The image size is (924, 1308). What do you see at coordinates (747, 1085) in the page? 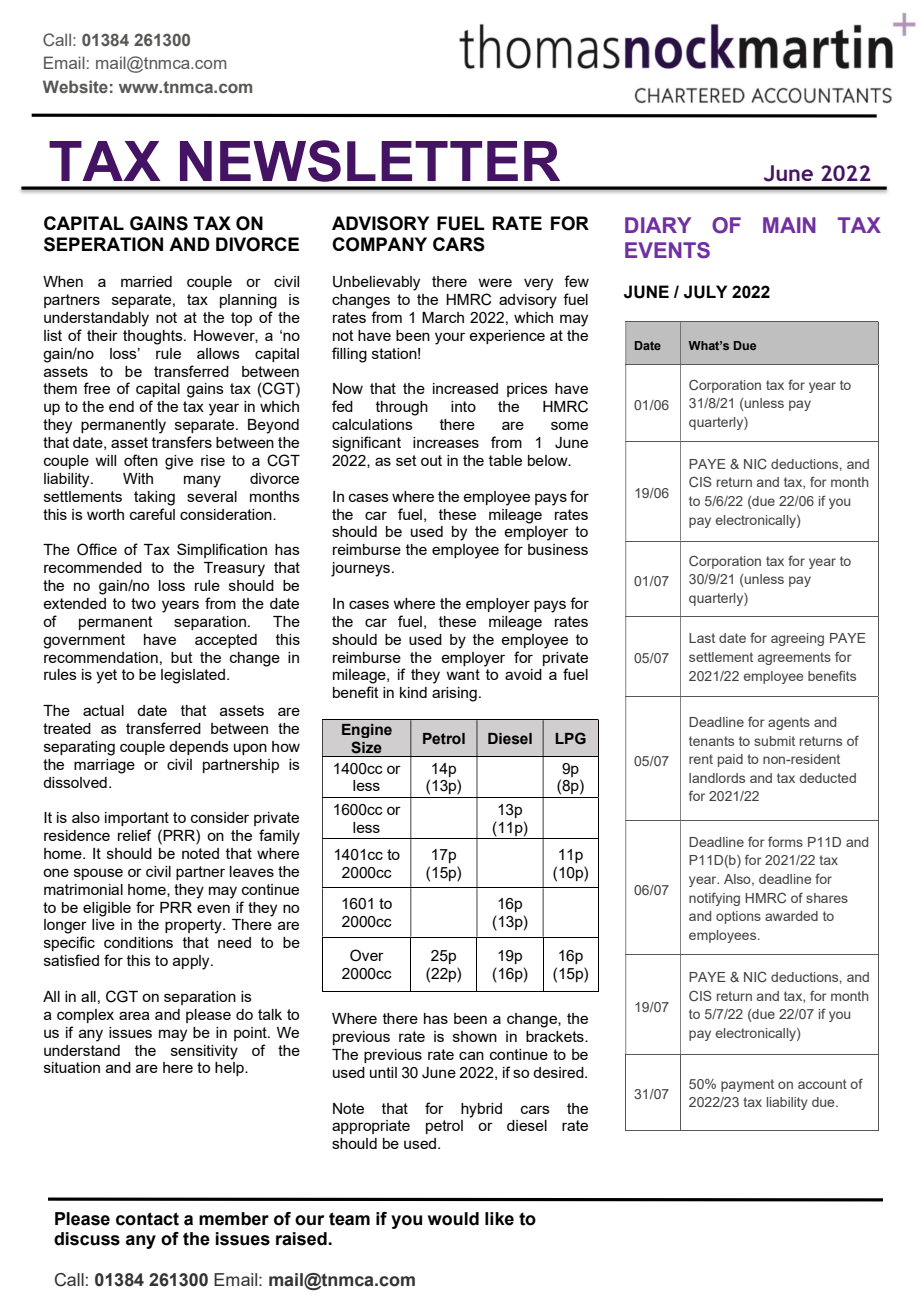
I see `payment` at bounding box center [747, 1085].
